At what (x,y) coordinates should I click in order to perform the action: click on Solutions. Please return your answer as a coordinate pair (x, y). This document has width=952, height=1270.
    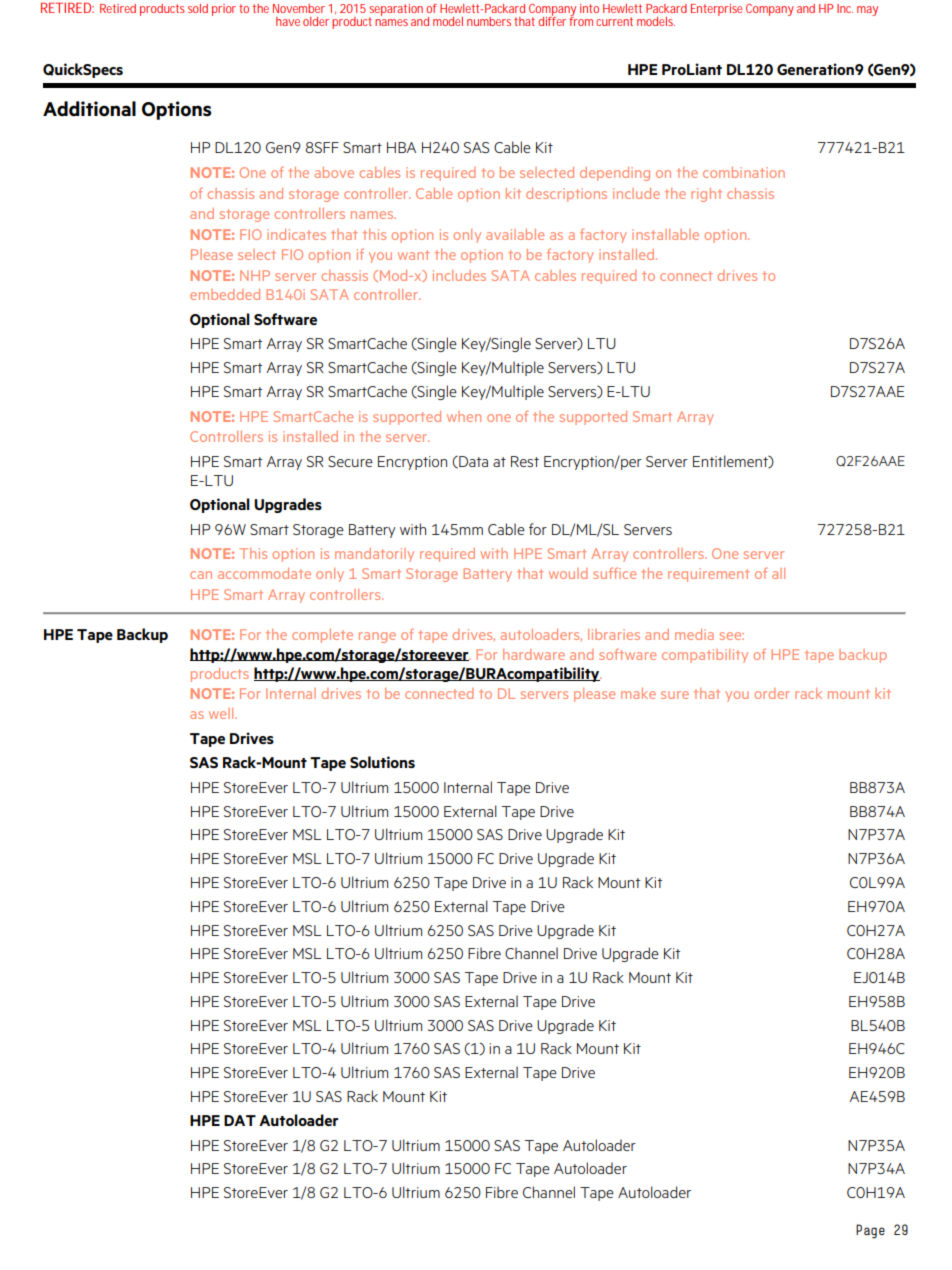
    Looking at the image, I should click on (382, 762).
